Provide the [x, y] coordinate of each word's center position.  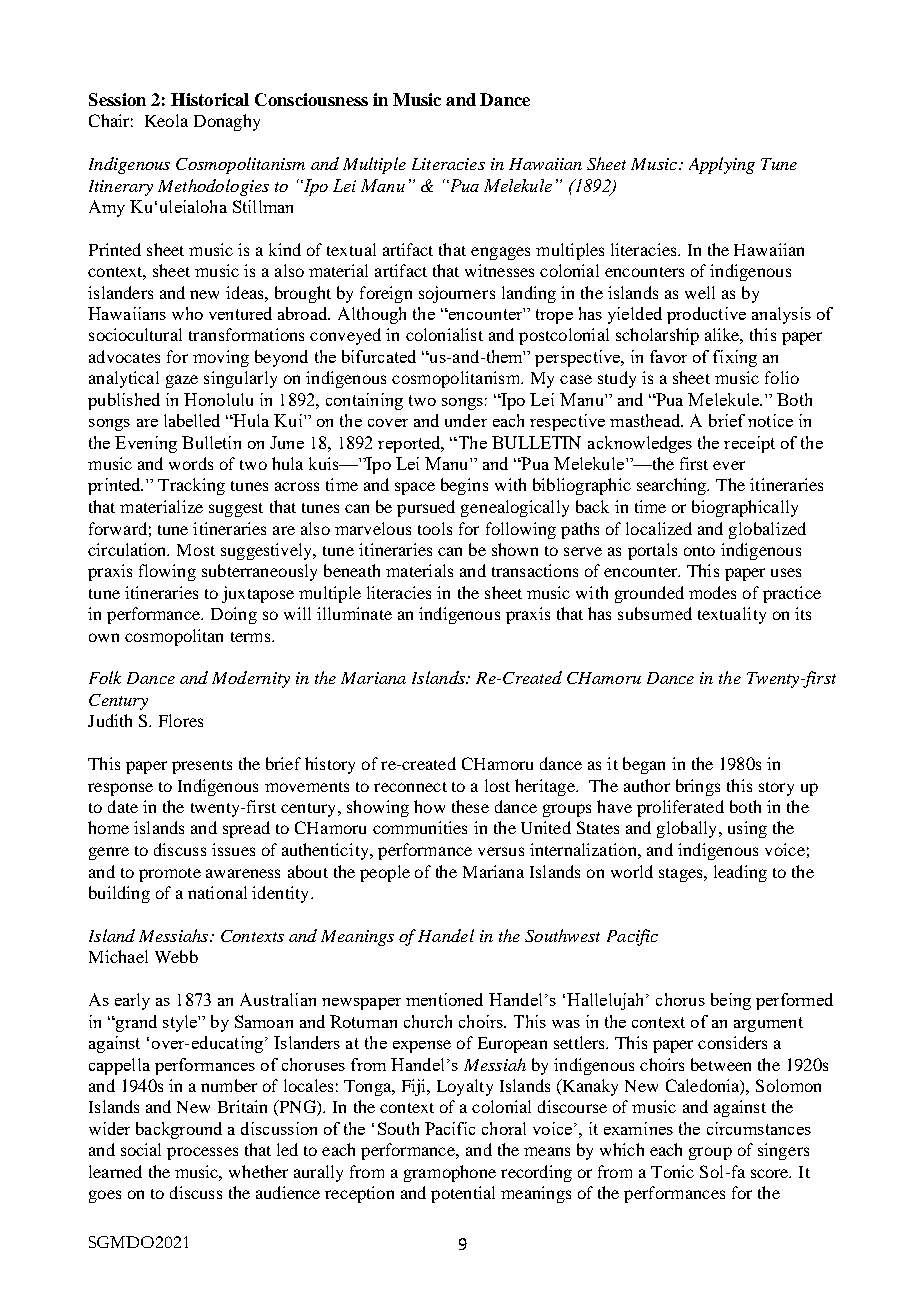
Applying [722, 165]
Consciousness [311, 99]
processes [202, 1153]
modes [712, 592]
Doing [234, 615]
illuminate [354, 613]
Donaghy [227, 122]
